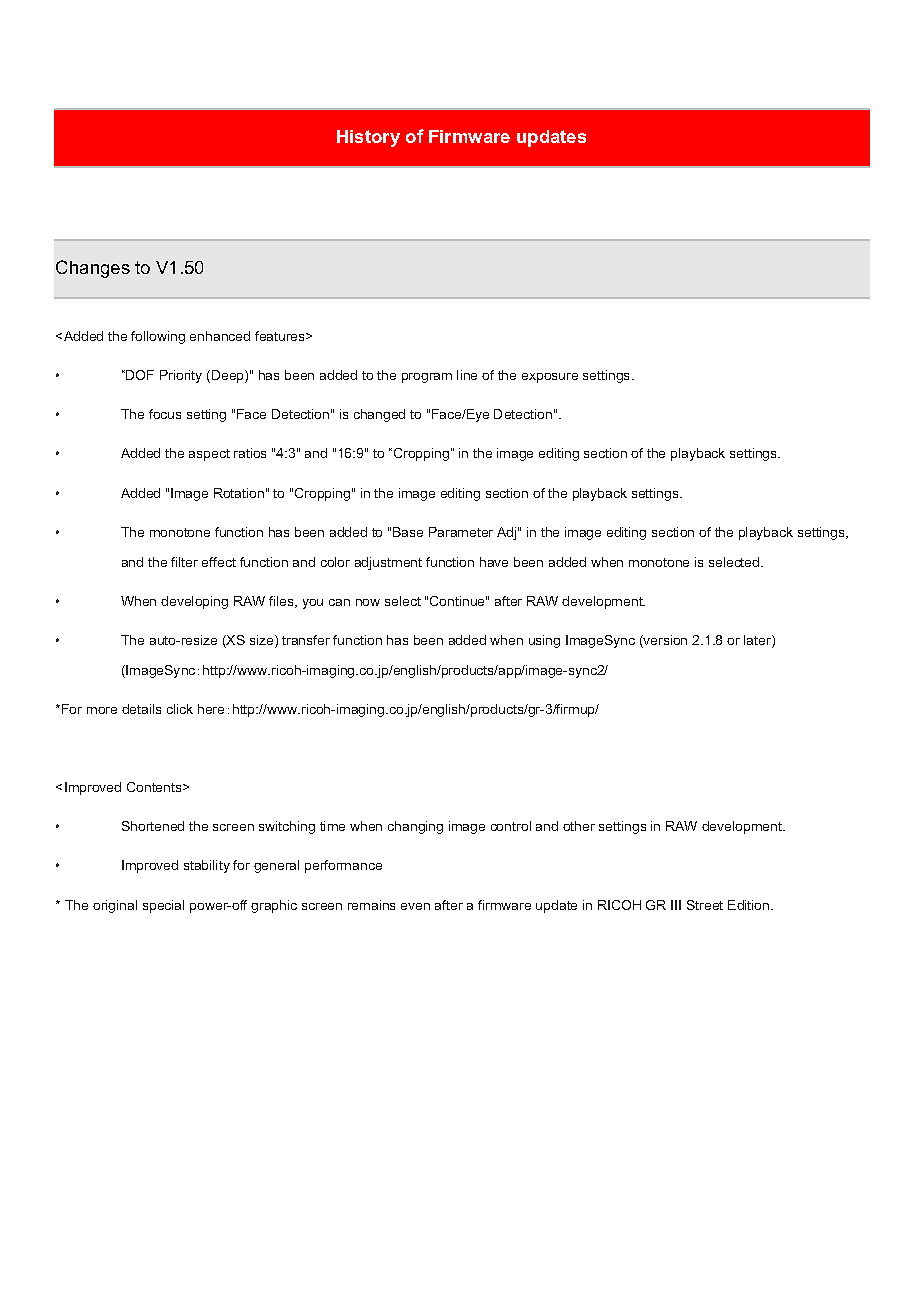 Image resolution: width=924 pixels, height=1308 pixels. I want to click on even, so click(415, 906).
